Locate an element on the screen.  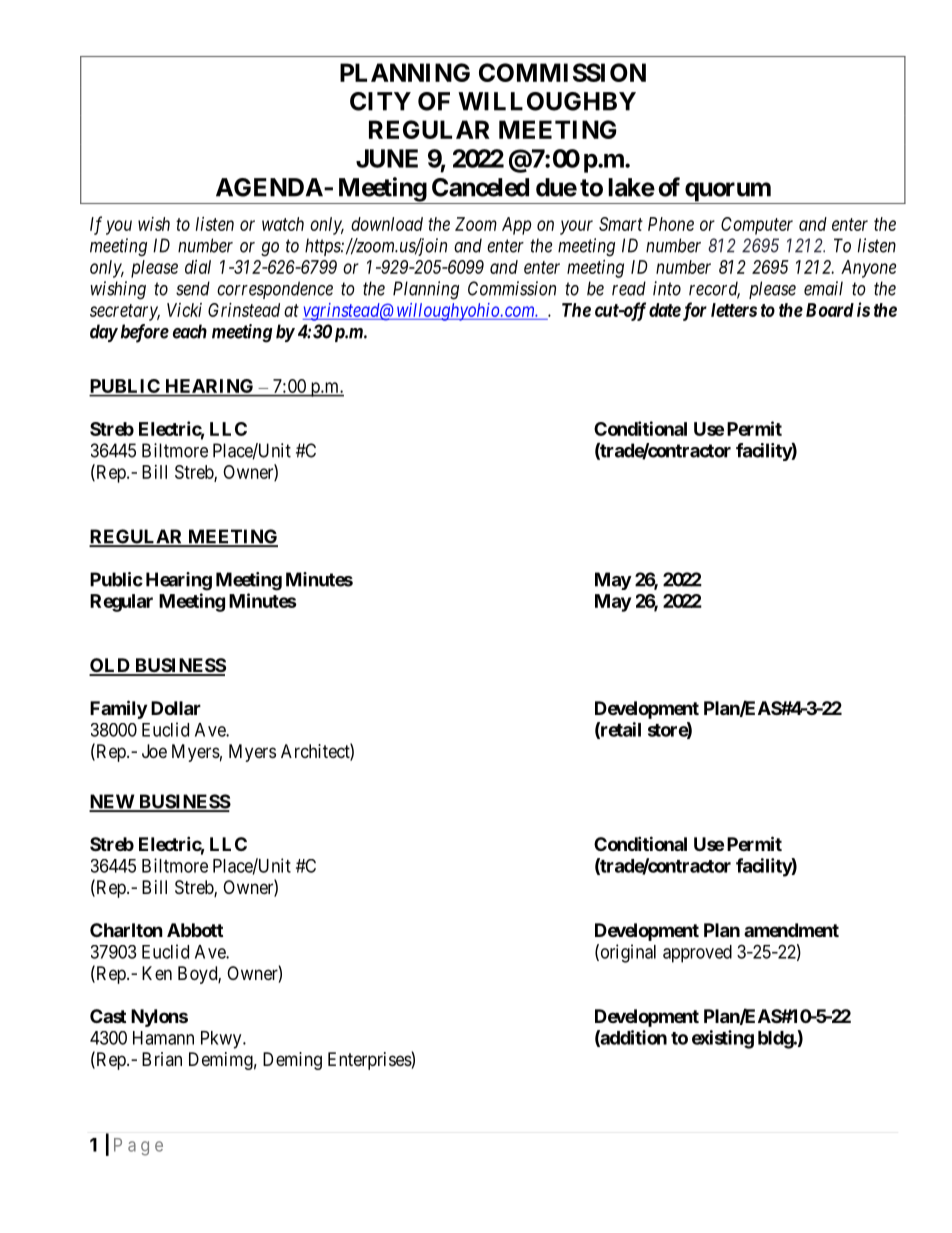
amendment is located at coordinates (791, 930).
